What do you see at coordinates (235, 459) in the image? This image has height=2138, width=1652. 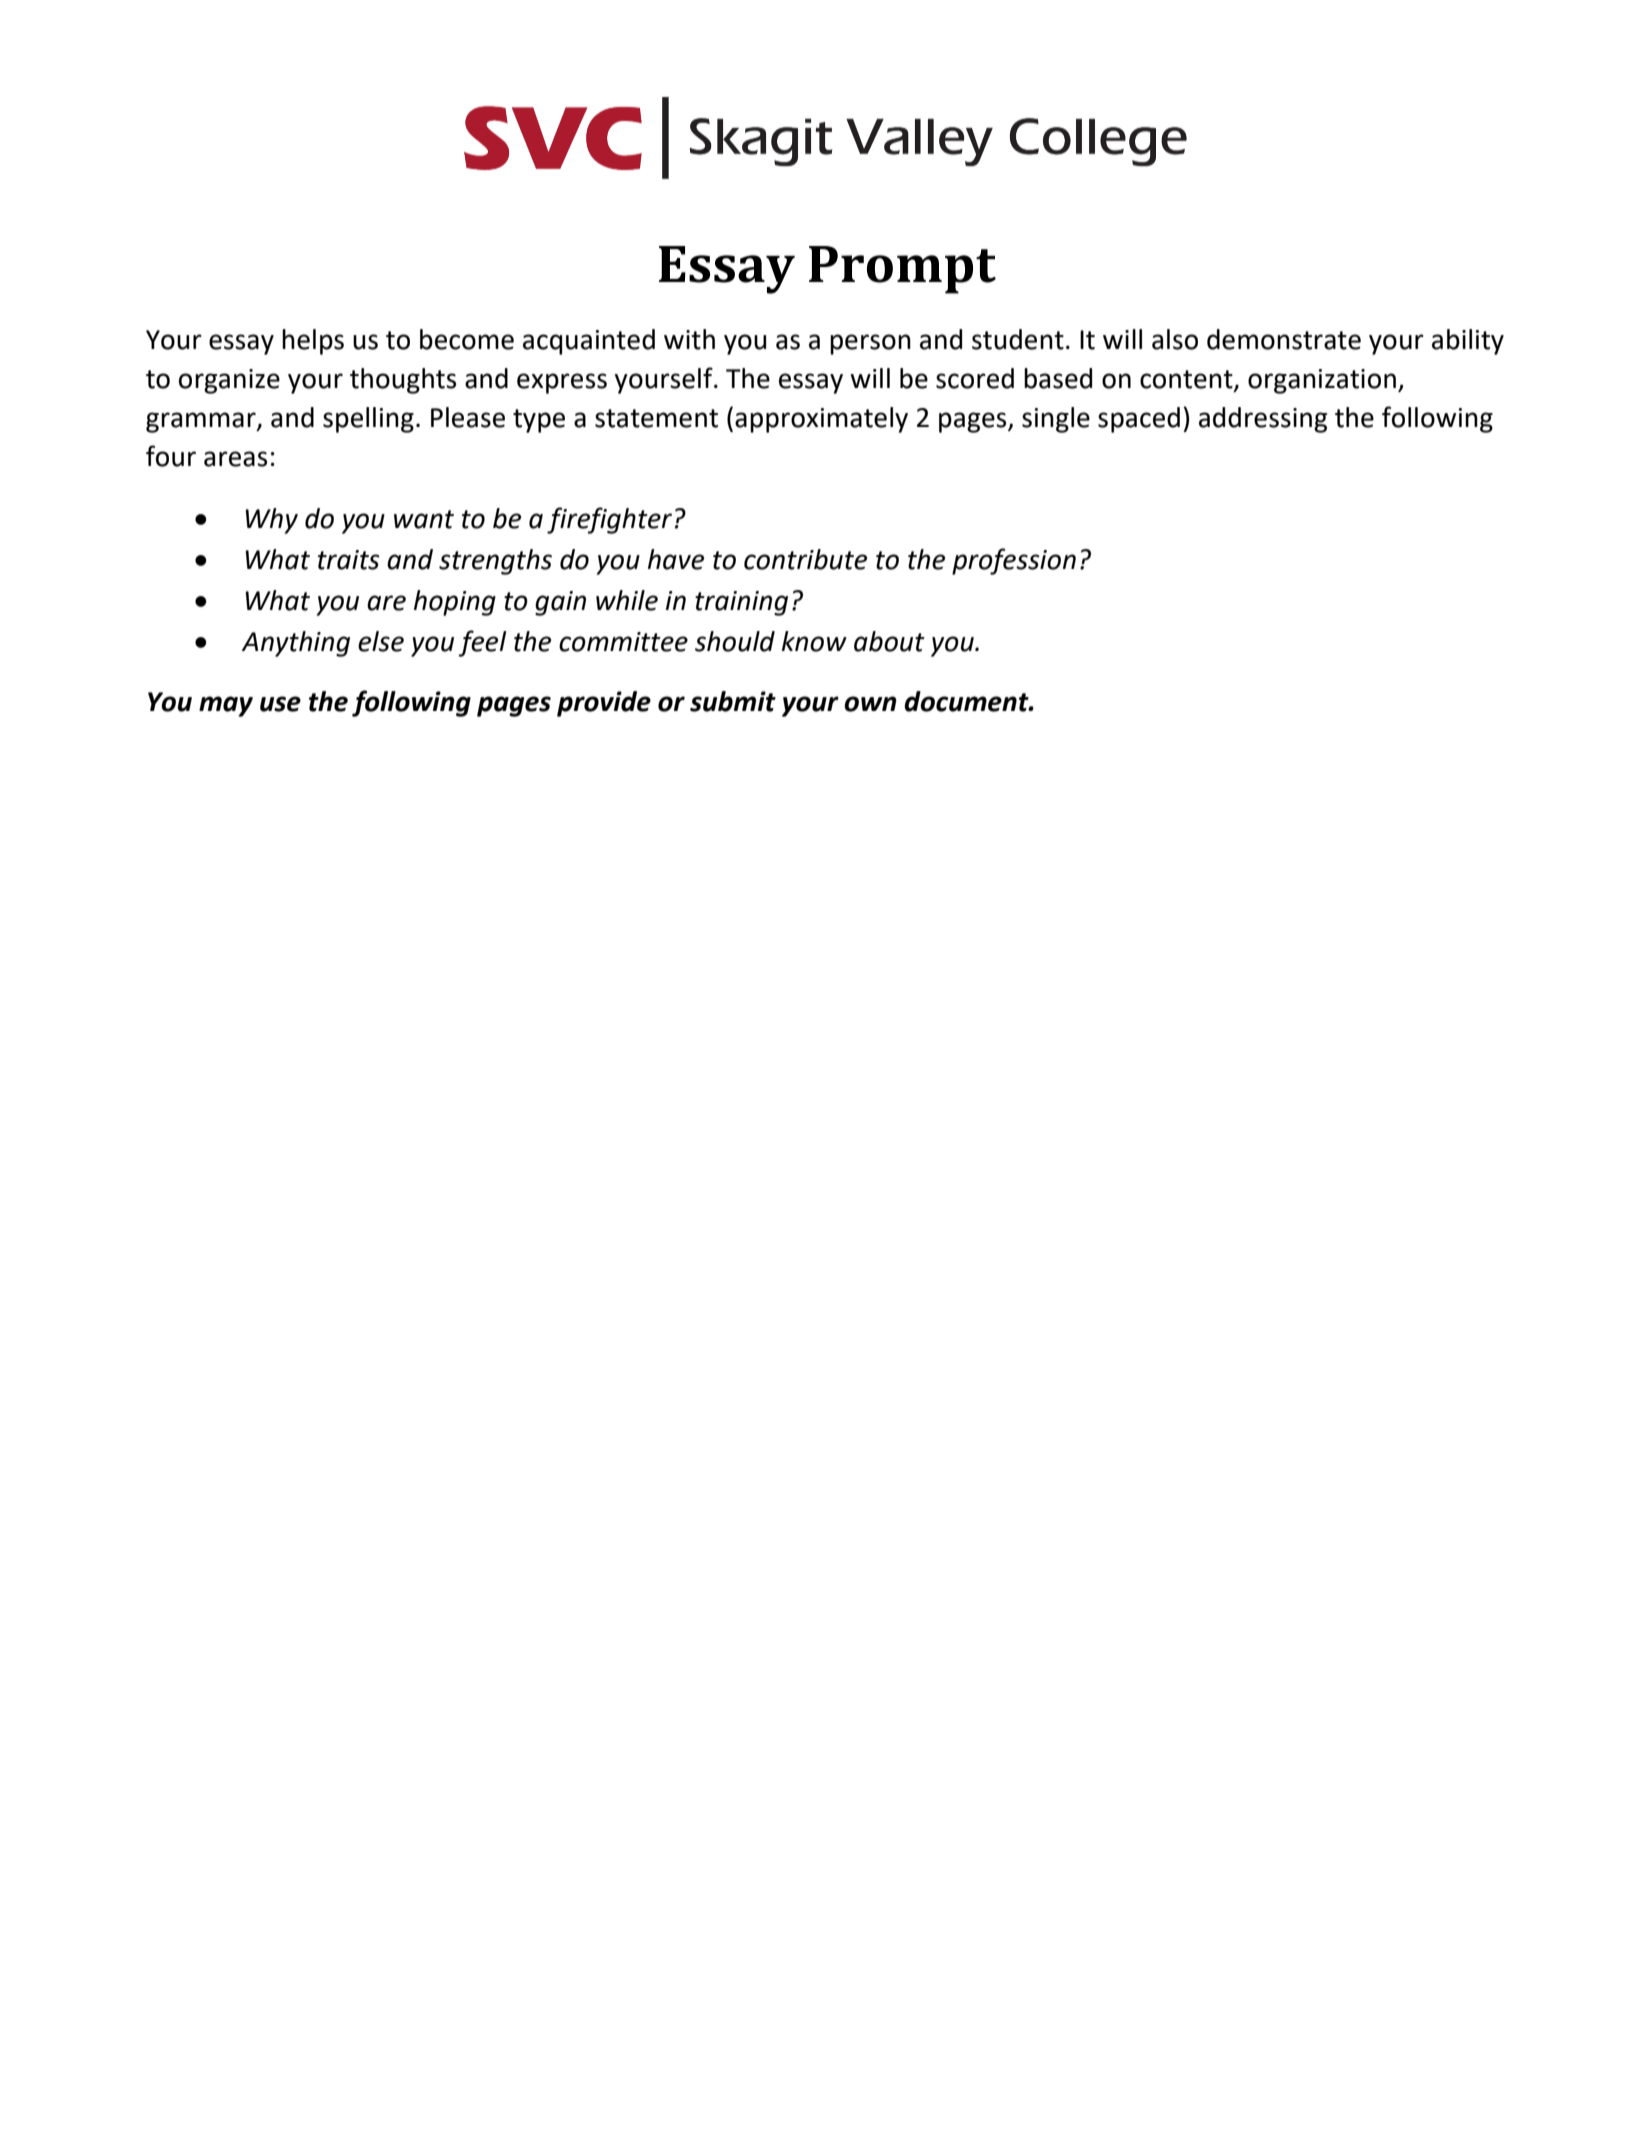 I see `areas` at bounding box center [235, 459].
